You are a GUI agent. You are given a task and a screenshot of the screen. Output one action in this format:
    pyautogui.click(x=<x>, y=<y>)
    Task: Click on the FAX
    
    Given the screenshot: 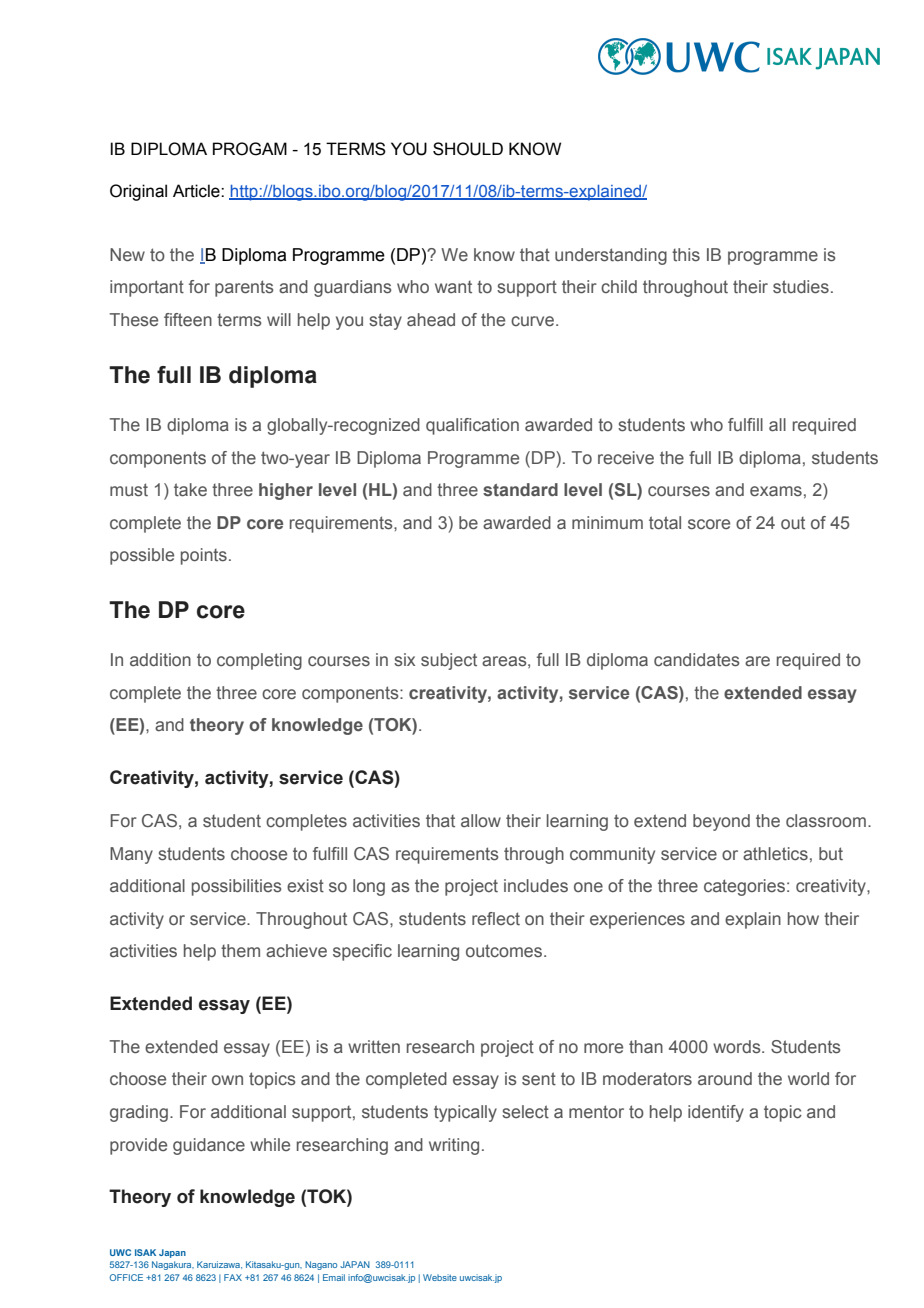 What is the action you would take?
    pyautogui.click(x=233, y=1277)
